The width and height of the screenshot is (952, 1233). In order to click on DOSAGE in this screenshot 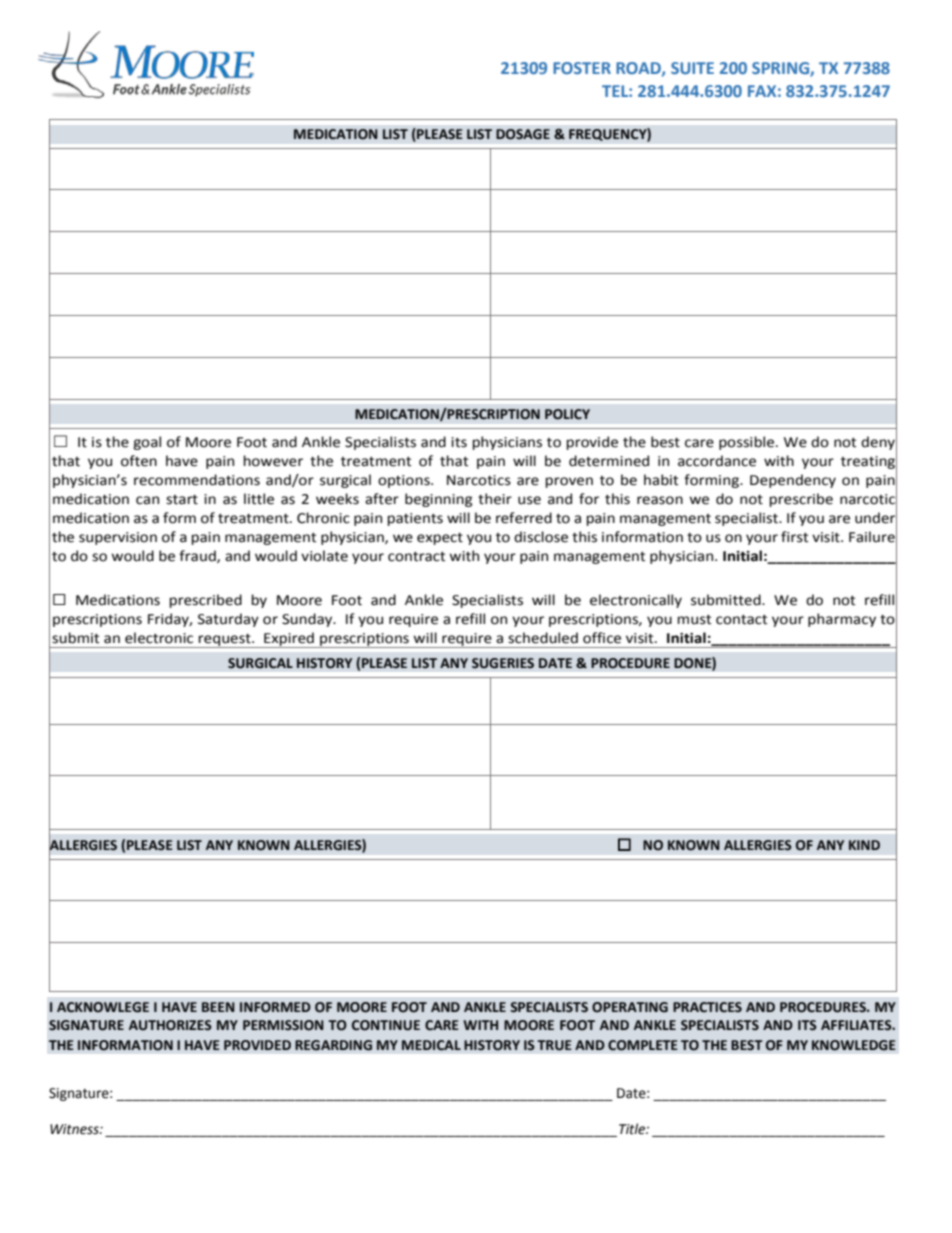, I will do `click(523, 134)`.
